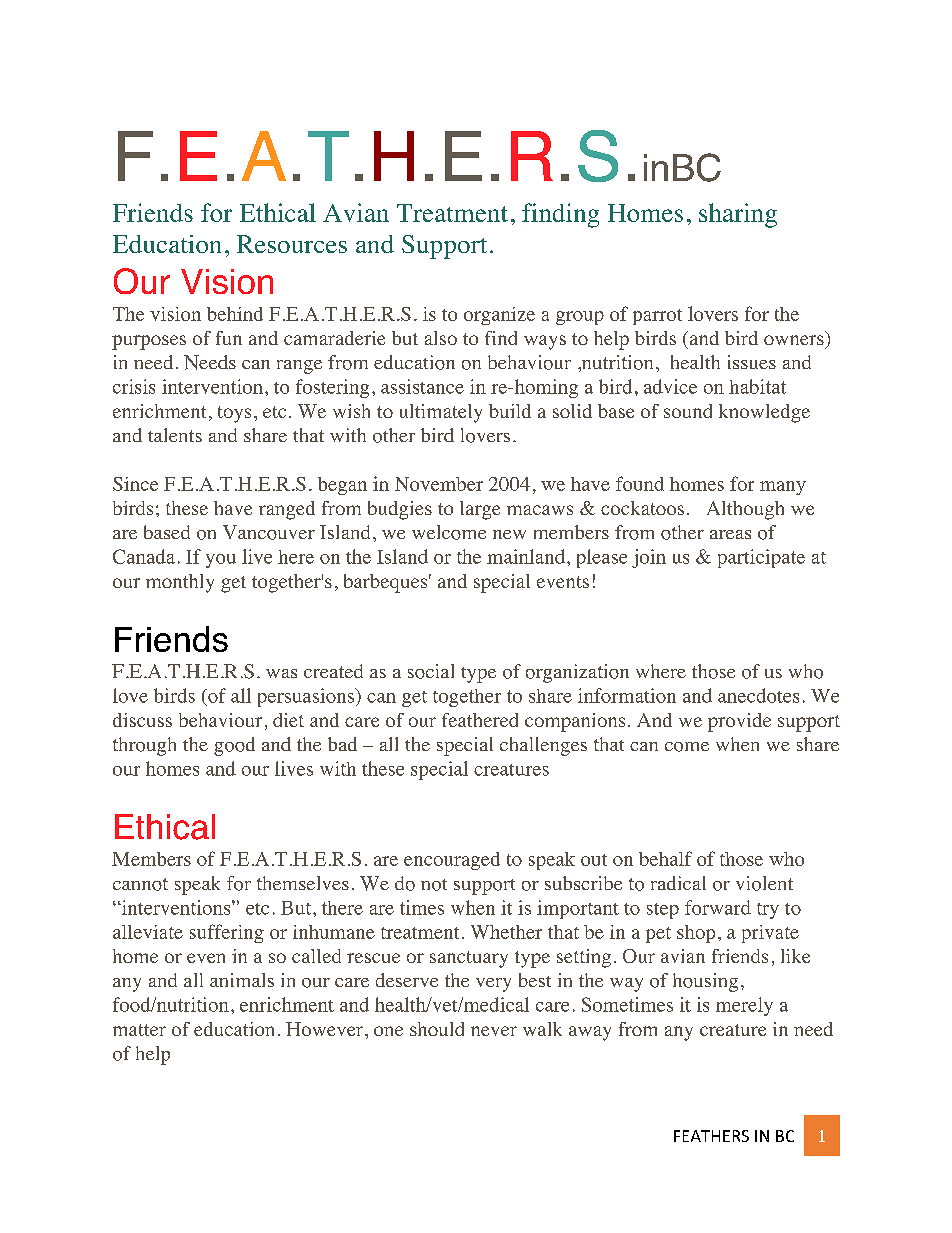  What do you see at coordinates (745, 510) in the image?
I see `Although` at bounding box center [745, 510].
